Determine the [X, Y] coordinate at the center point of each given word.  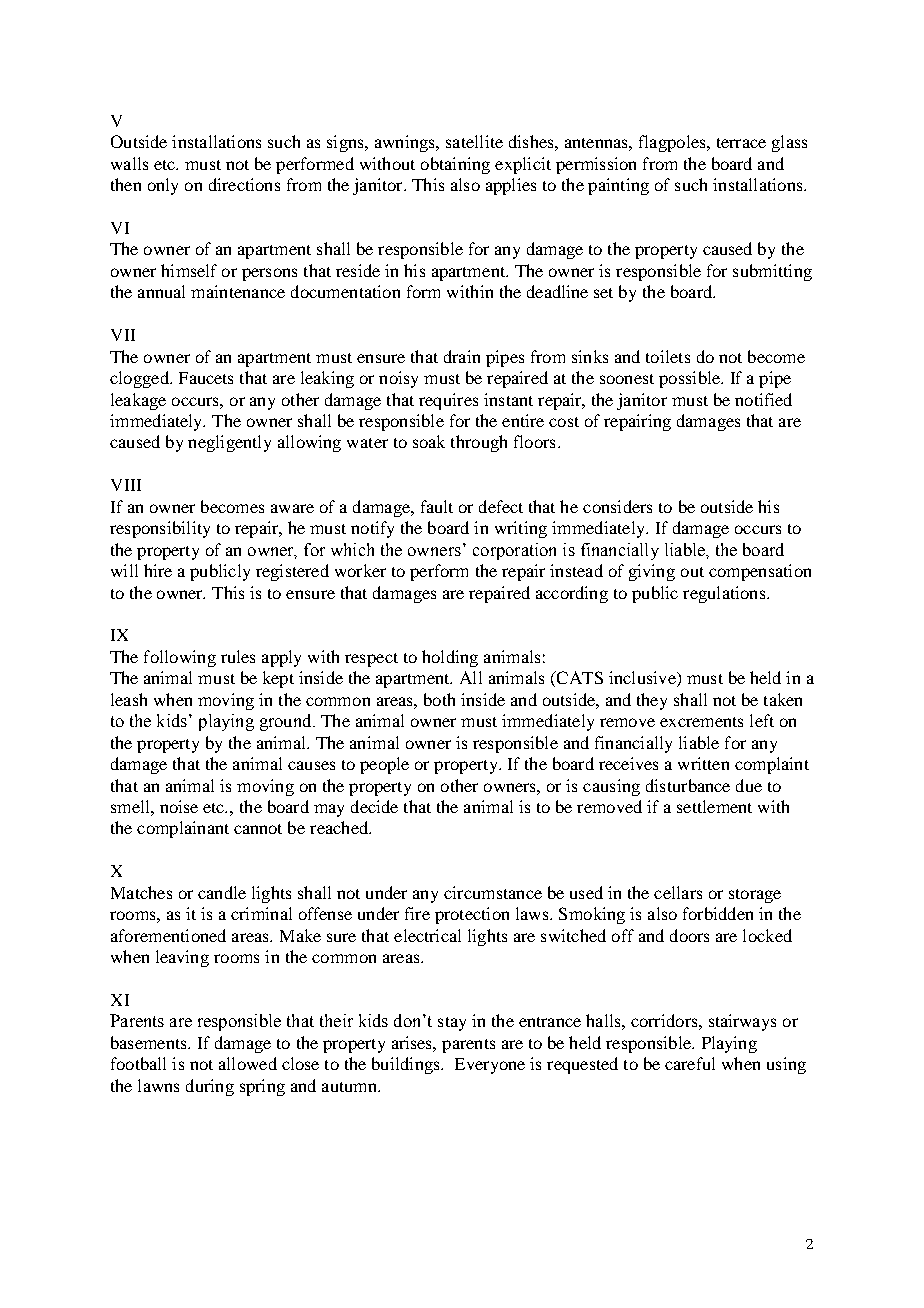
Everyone [490, 1066]
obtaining [455, 165]
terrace [741, 143]
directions [244, 184]
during [210, 1087]
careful [690, 1063]
